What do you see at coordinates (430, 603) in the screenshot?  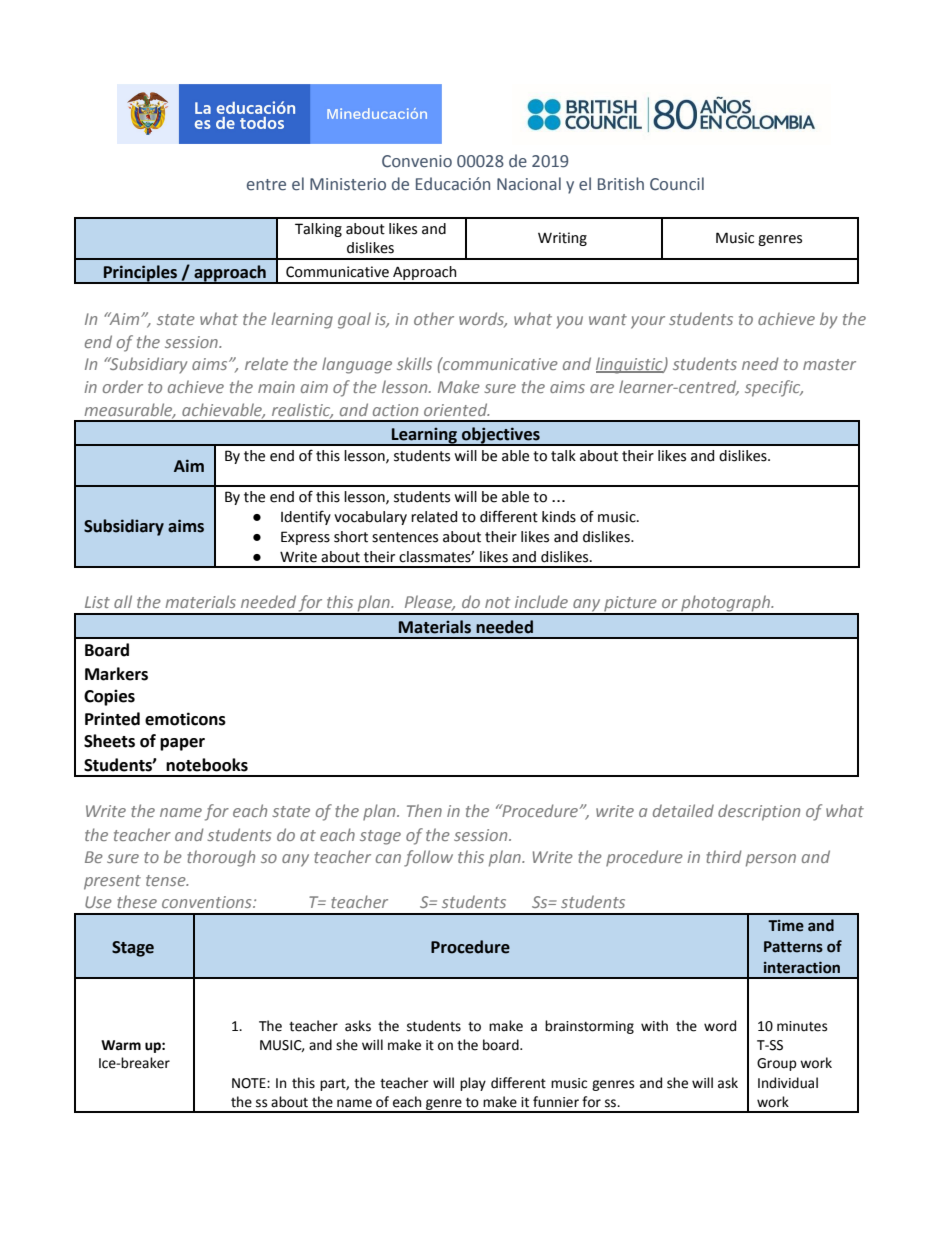 I see `Please` at bounding box center [430, 603].
